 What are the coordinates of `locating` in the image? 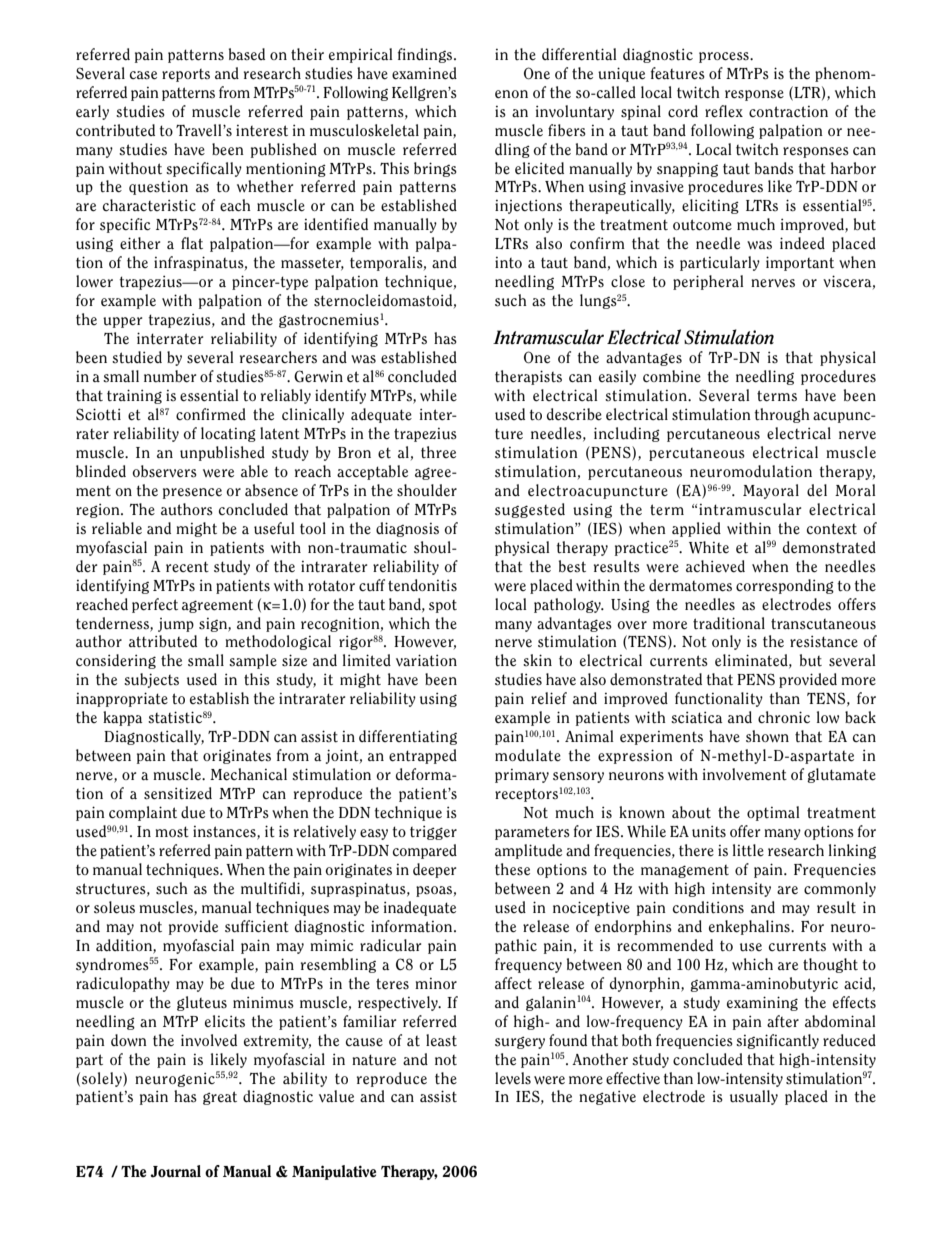 It's located at (228, 434).
